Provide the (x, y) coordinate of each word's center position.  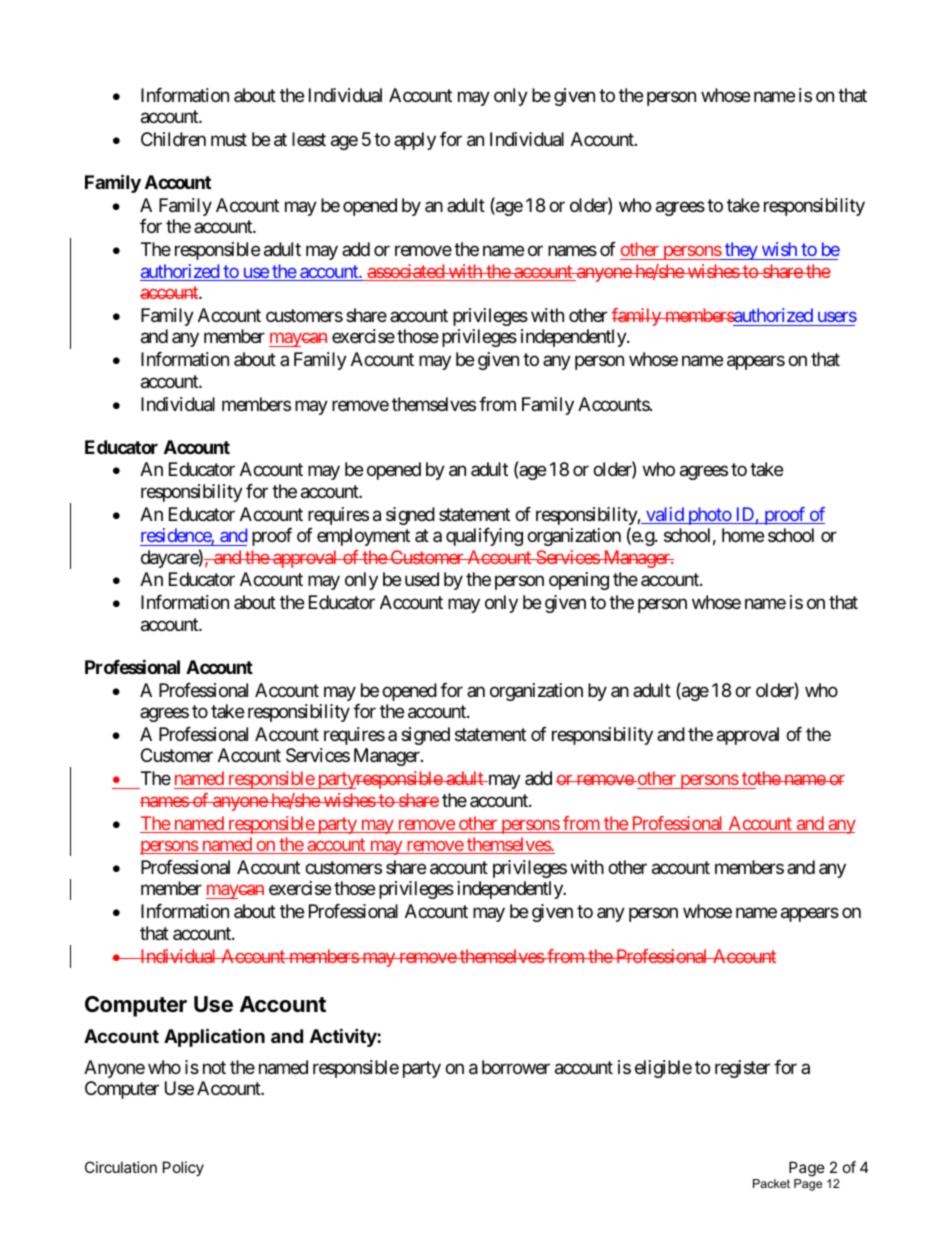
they (741, 251)
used (422, 579)
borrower (516, 1067)
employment (363, 537)
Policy (183, 1168)
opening (579, 581)
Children (173, 139)
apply (415, 141)
